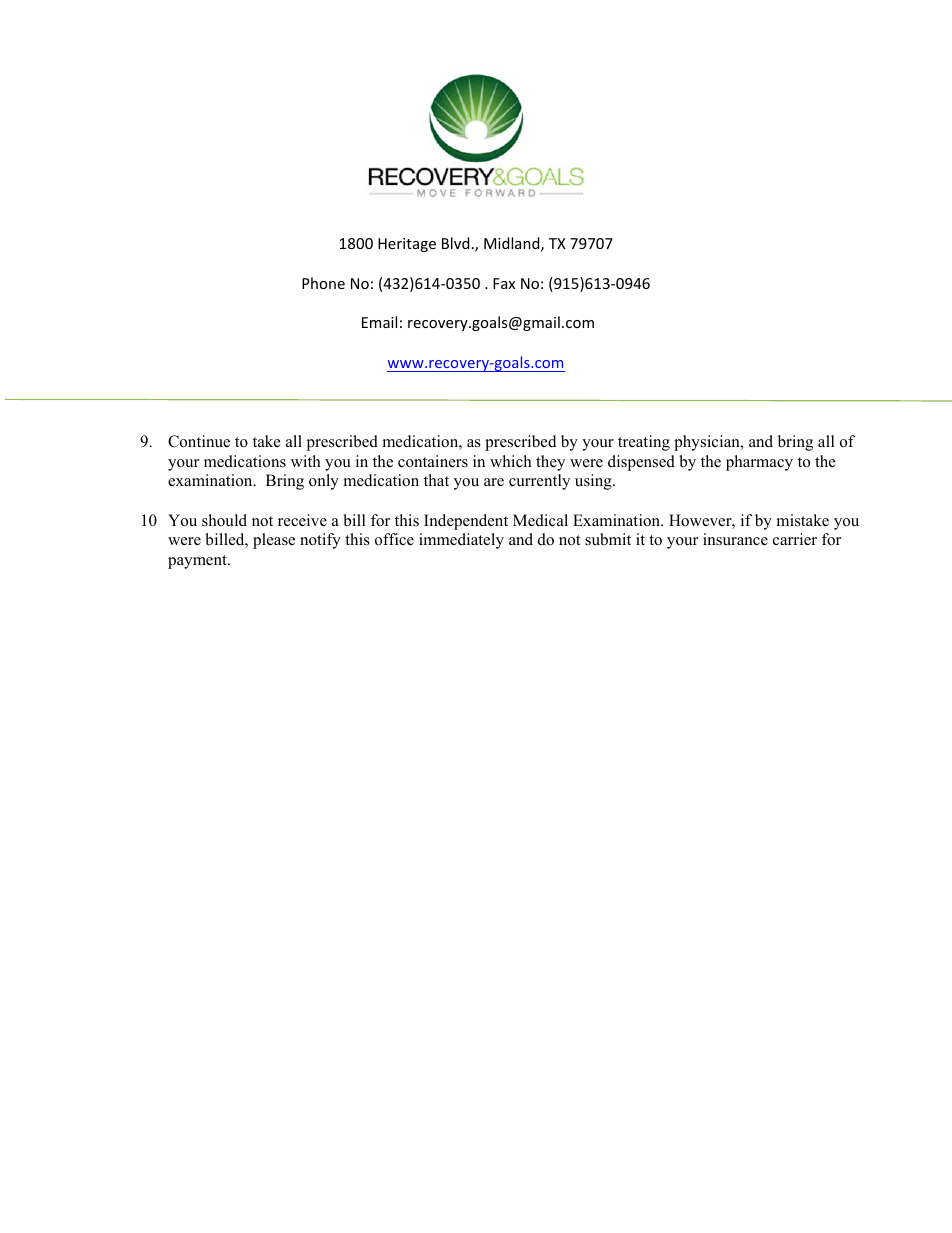 This screenshot has width=952, height=1233. Describe the element at coordinates (274, 541) in the screenshot. I see `please` at that location.
